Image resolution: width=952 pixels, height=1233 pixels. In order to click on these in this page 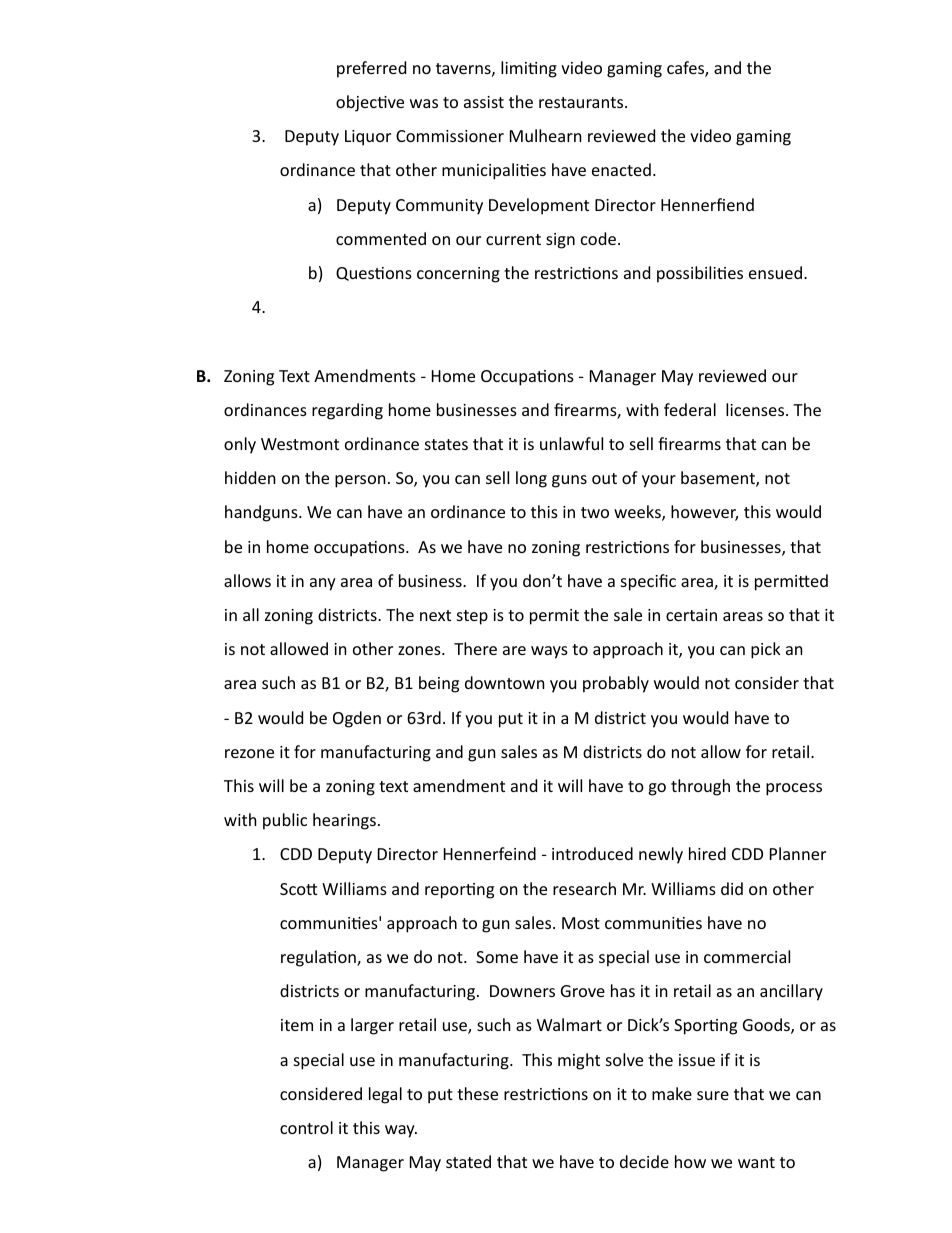, I will do `click(477, 1093)`.
